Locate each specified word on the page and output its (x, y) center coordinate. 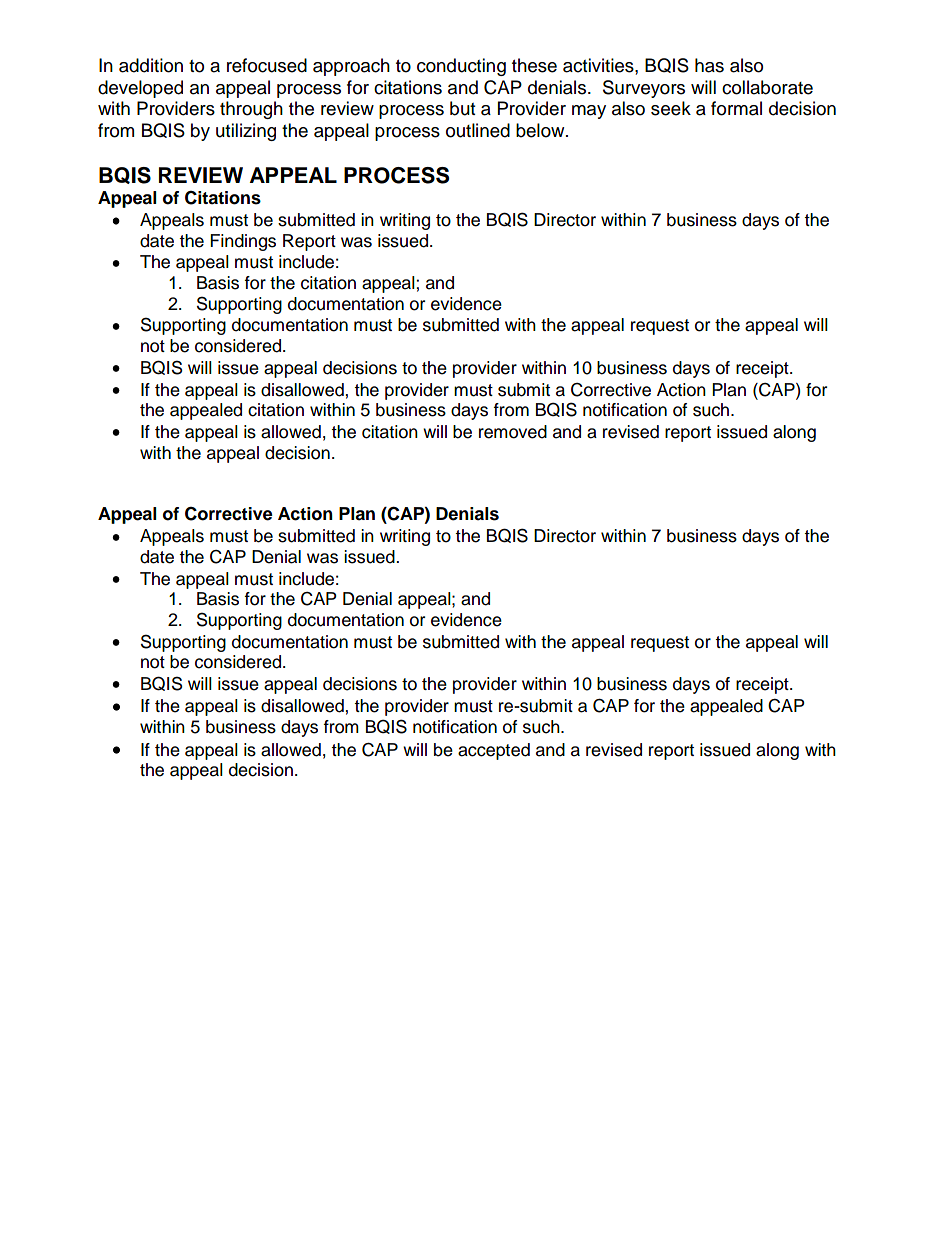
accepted (494, 751)
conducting (461, 67)
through (251, 110)
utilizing (246, 132)
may (589, 112)
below (541, 130)
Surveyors (644, 89)
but (462, 108)
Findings (243, 242)
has (709, 65)
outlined (478, 130)
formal (736, 108)
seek (671, 108)
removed (513, 432)
